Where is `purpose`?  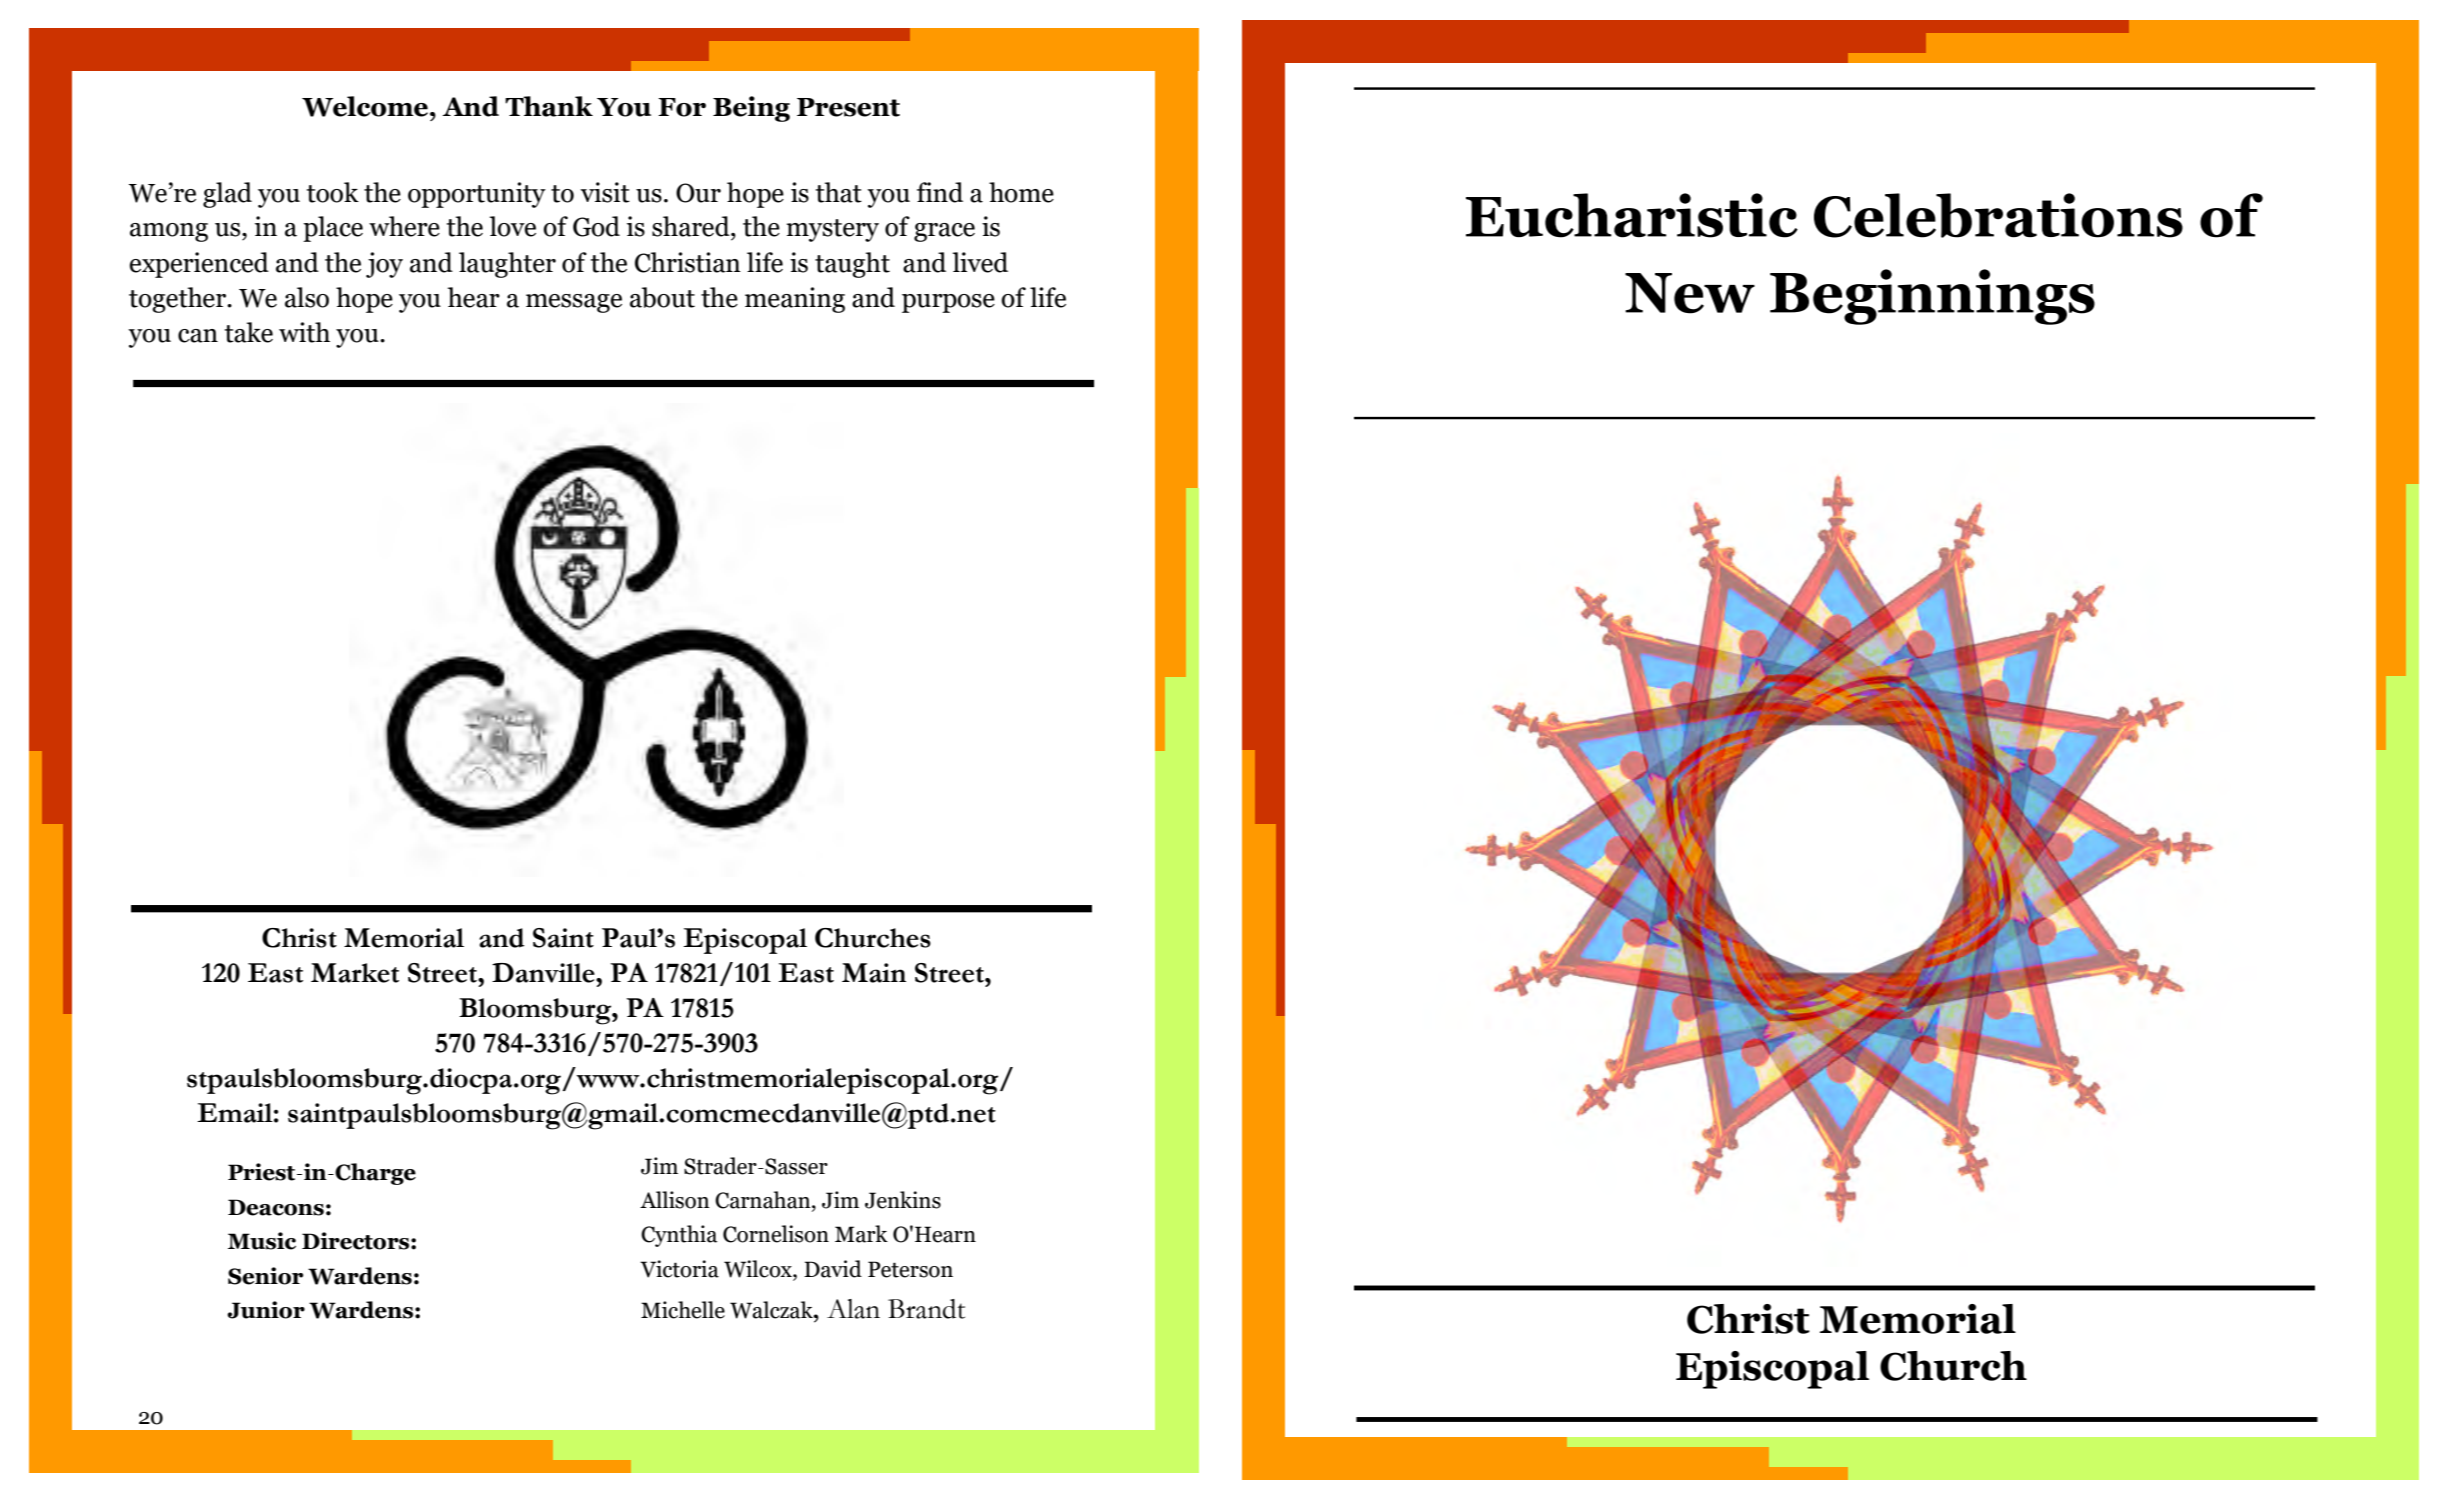 purpose is located at coordinates (948, 303).
